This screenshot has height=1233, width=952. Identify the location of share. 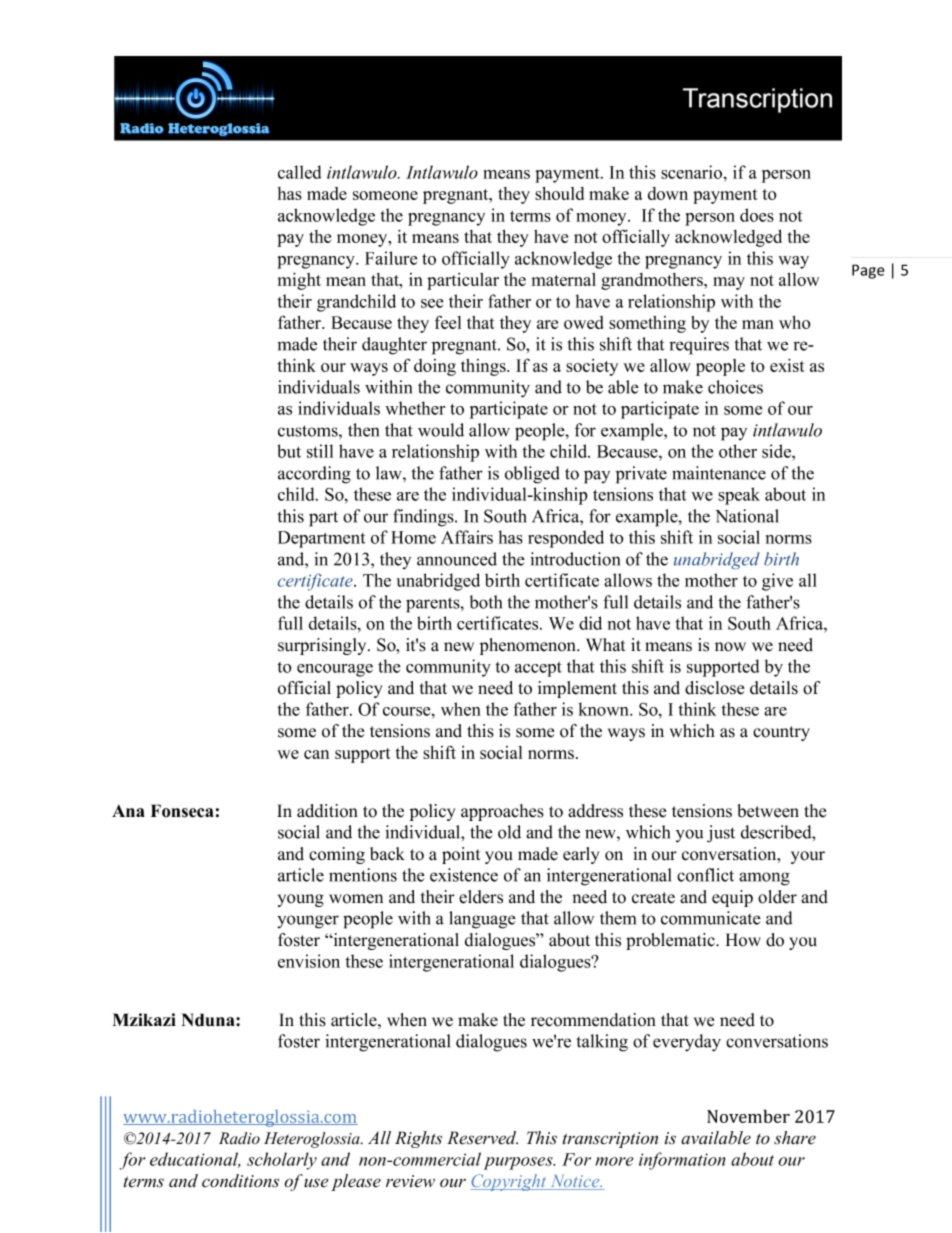
(795, 1138).
